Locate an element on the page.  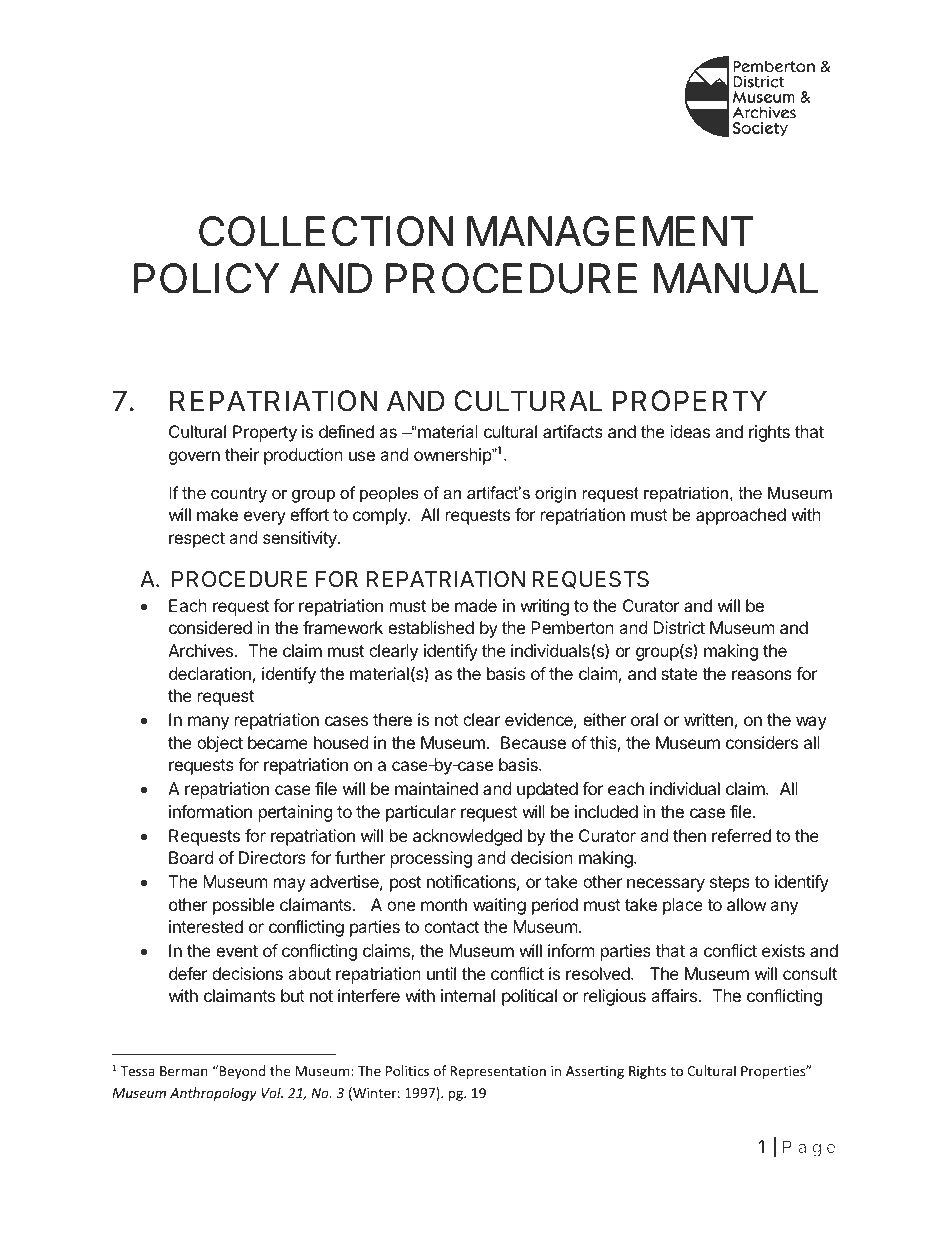
reasons is located at coordinates (762, 675).
